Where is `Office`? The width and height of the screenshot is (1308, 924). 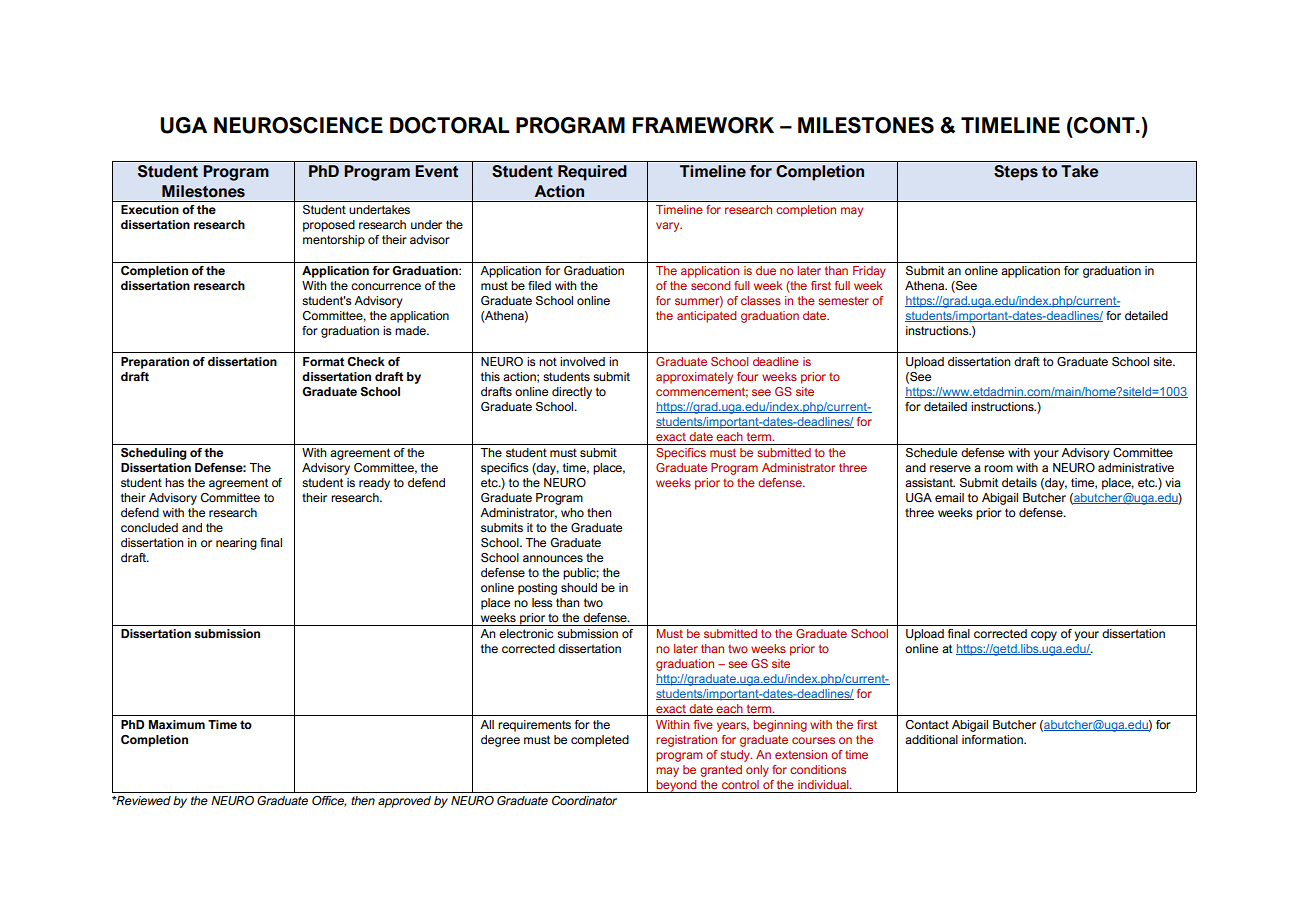
Office is located at coordinates (329, 801).
